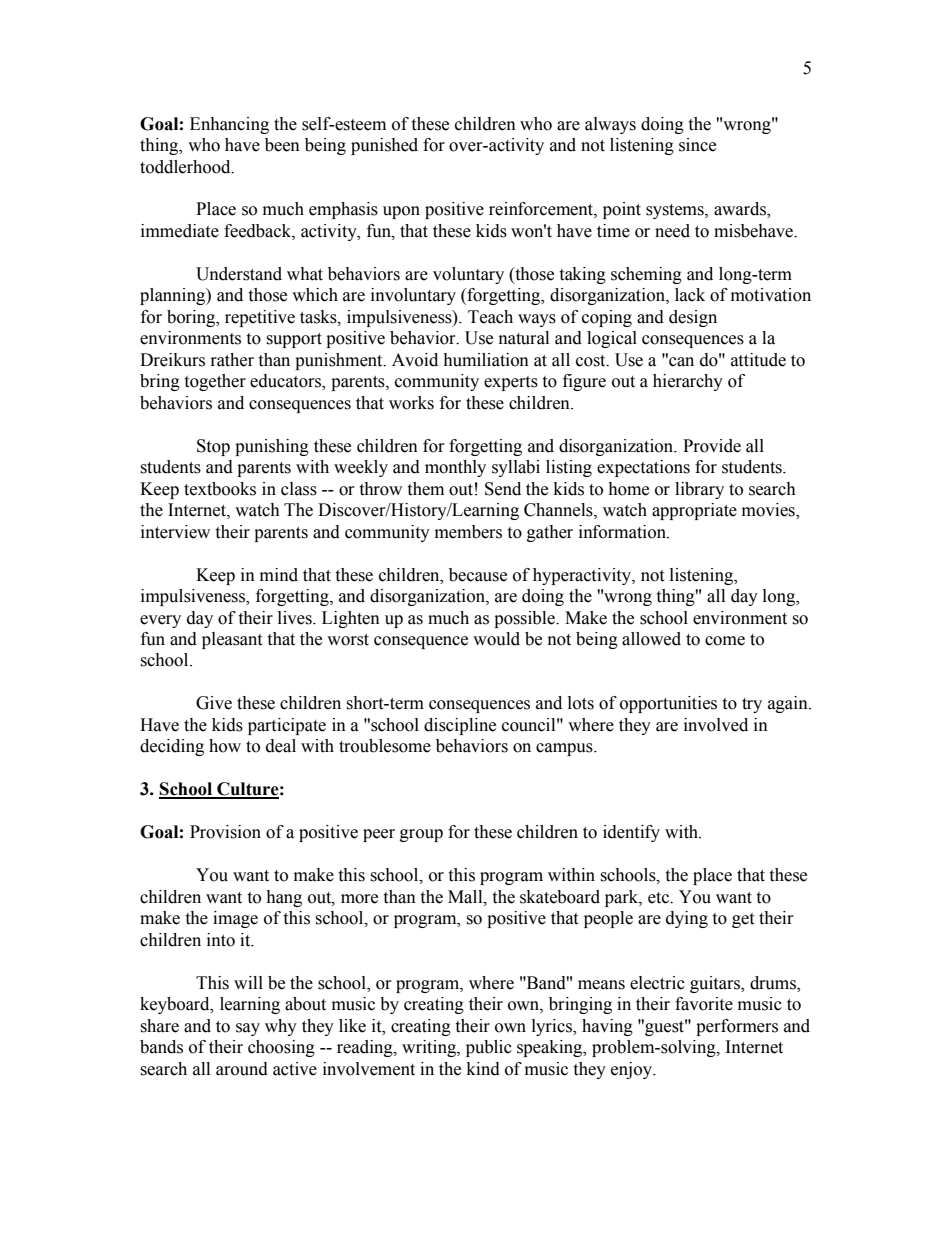 Image resolution: width=952 pixels, height=1233 pixels. What do you see at coordinates (248, 1029) in the document?
I see `say` at bounding box center [248, 1029].
